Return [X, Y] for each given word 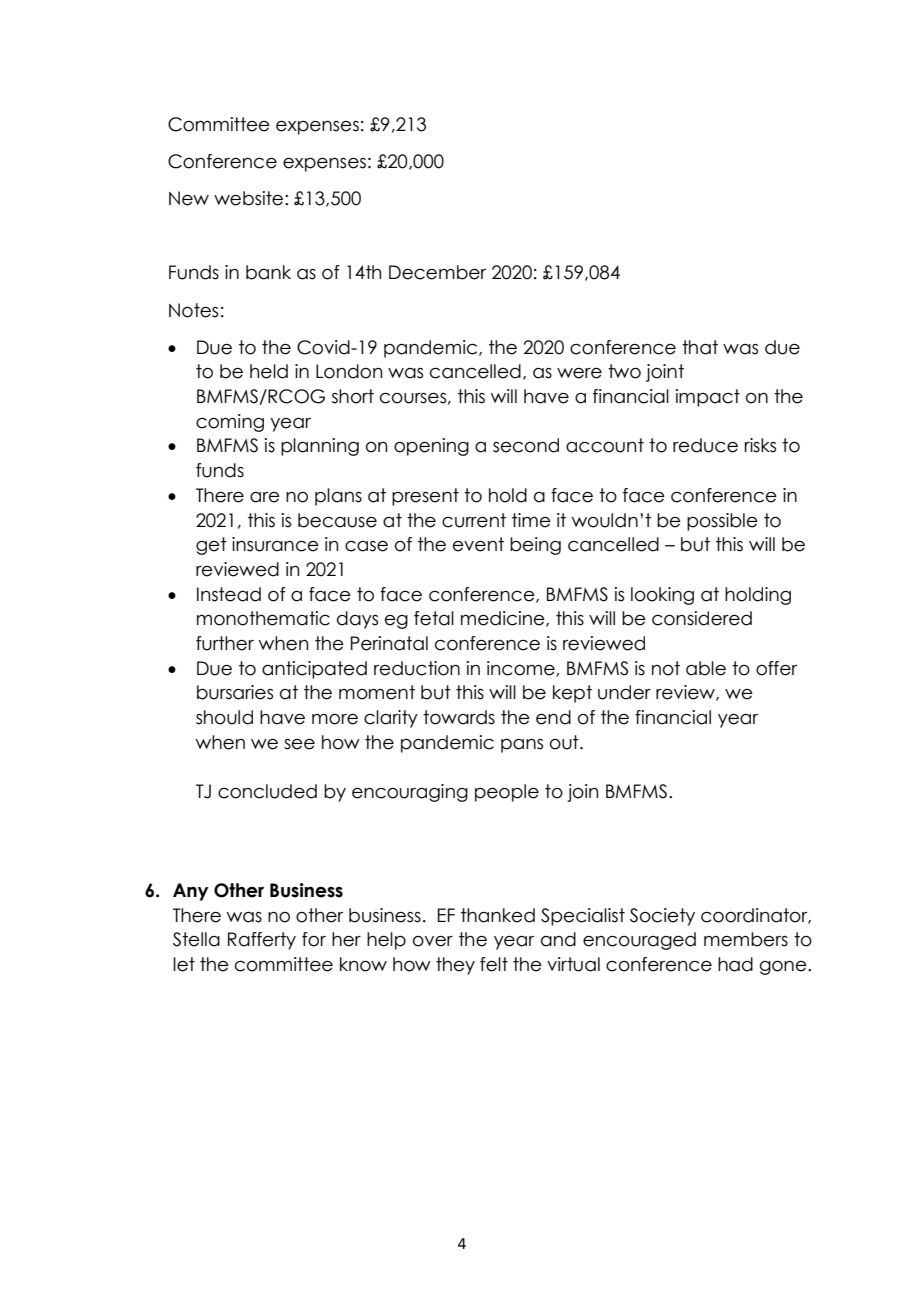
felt [494, 964]
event [478, 544]
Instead [229, 594]
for [314, 939]
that [700, 347]
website [248, 198]
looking [662, 596]
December [437, 272]
